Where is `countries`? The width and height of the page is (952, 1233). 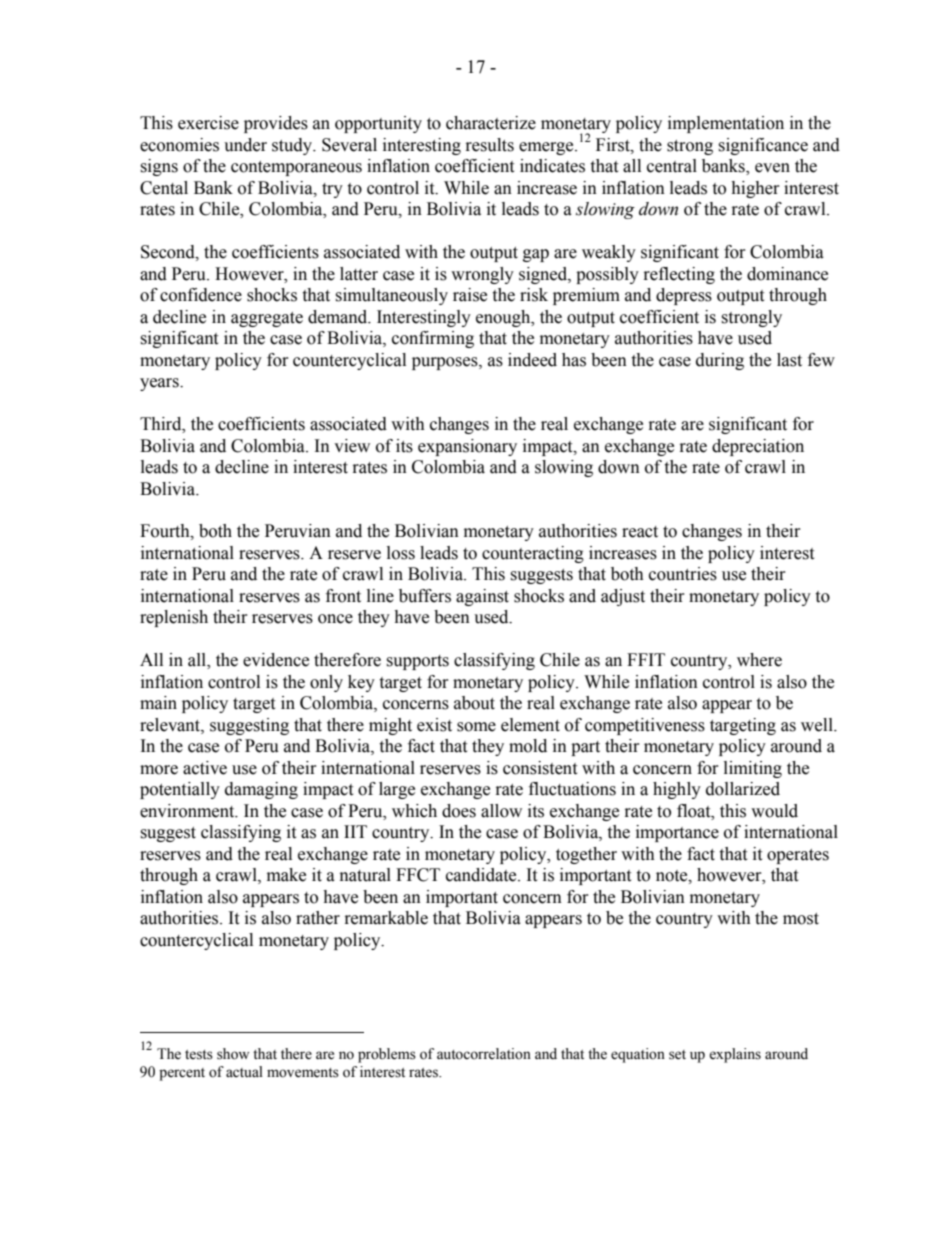 countries is located at coordinates (683, 574).
